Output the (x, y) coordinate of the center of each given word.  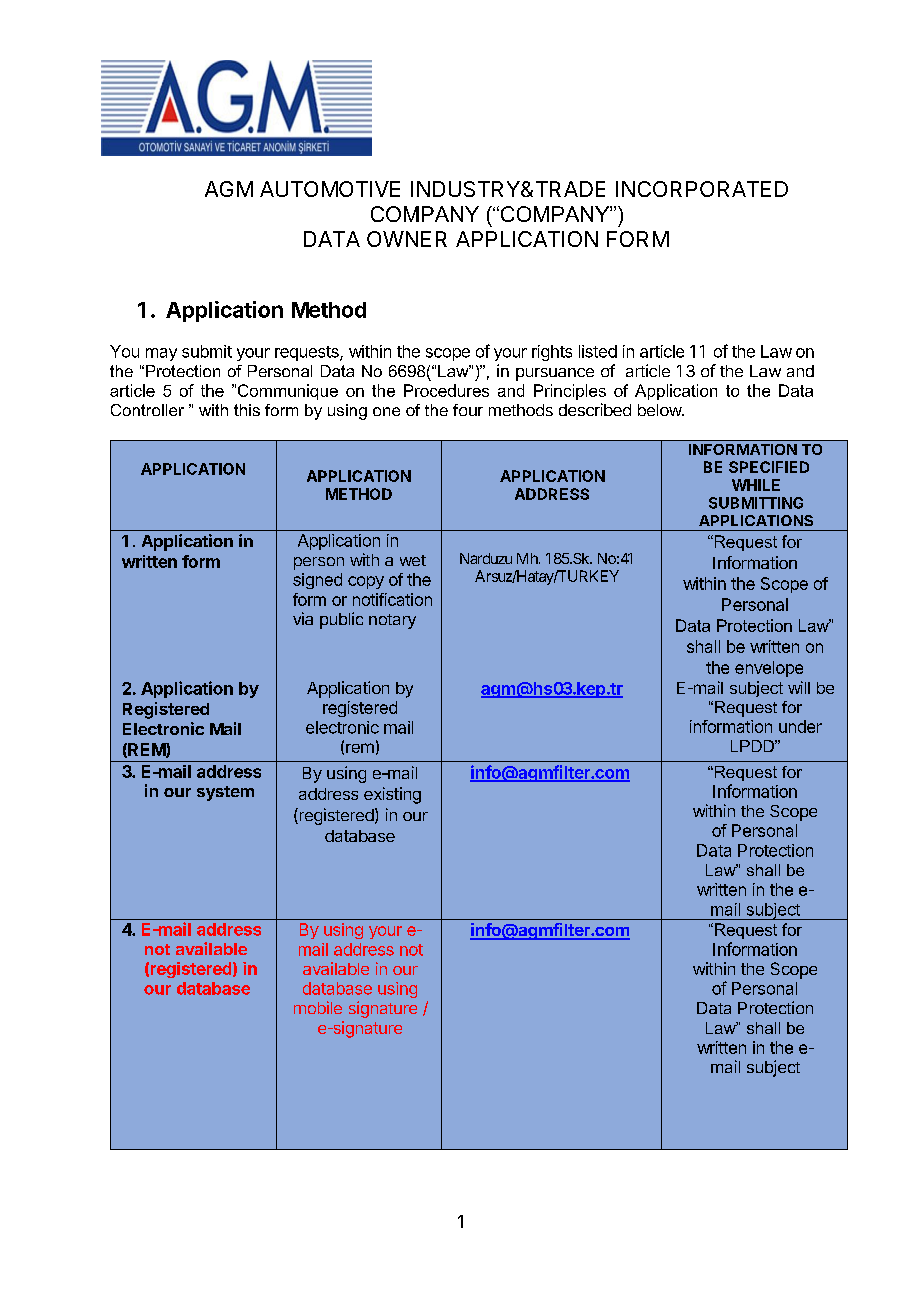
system (225, 793)
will (799, 687)
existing (392, 795)
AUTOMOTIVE (330, 189)
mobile (318, 1007)
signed (317, 581)
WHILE (756, 485)
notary (392, 621)
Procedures (446, 390)
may (161, 354)
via (303, 618)
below (660, 410)
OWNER (407, 239)
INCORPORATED (702, 189)
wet (413, 560)
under (800, 726)
